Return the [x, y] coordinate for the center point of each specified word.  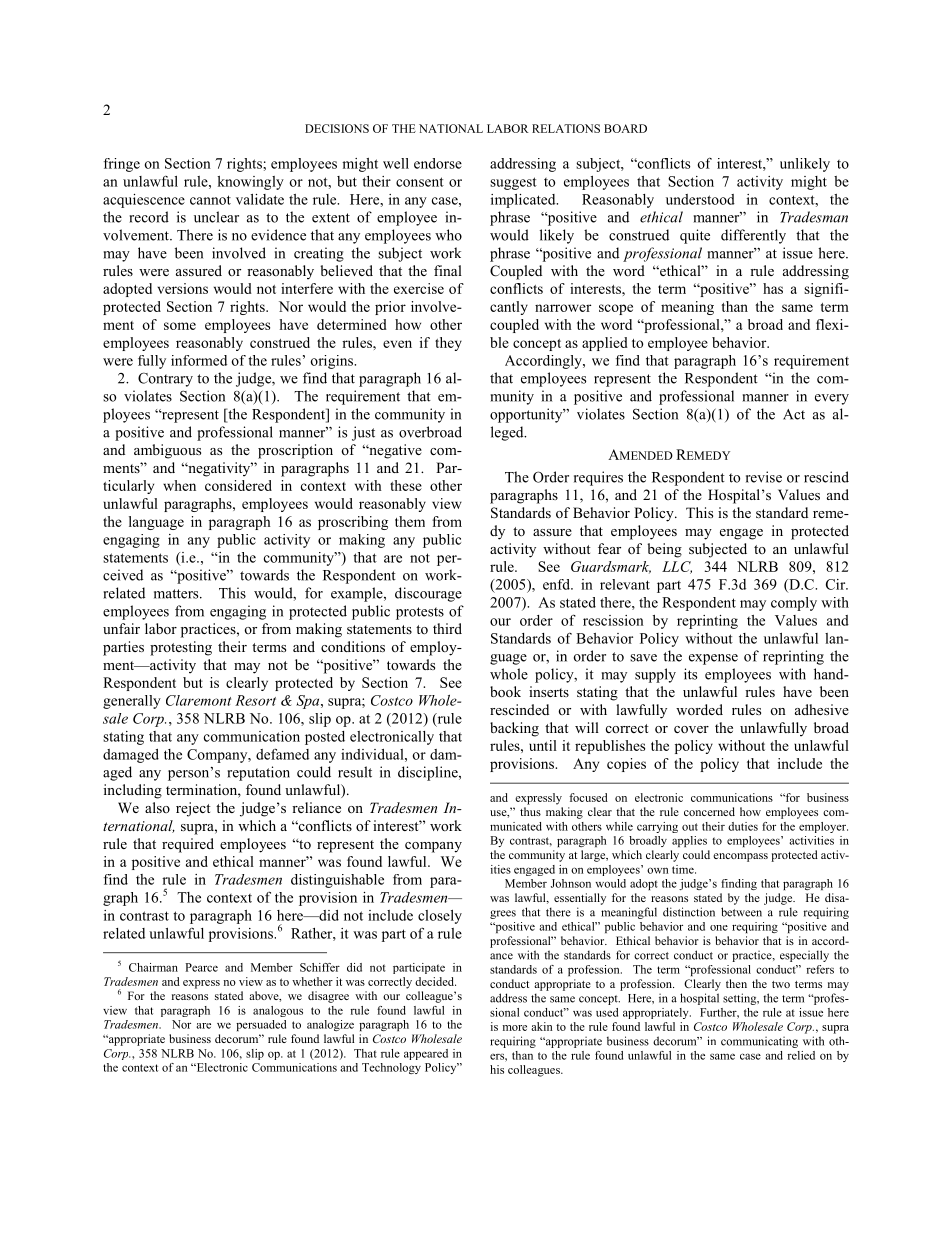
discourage [428, 594]
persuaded [261, 1025]
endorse [438, 163]
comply [794, 604]
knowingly [250, 183]
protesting [181, 648]
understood [700, 199]
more [515, 1028]
